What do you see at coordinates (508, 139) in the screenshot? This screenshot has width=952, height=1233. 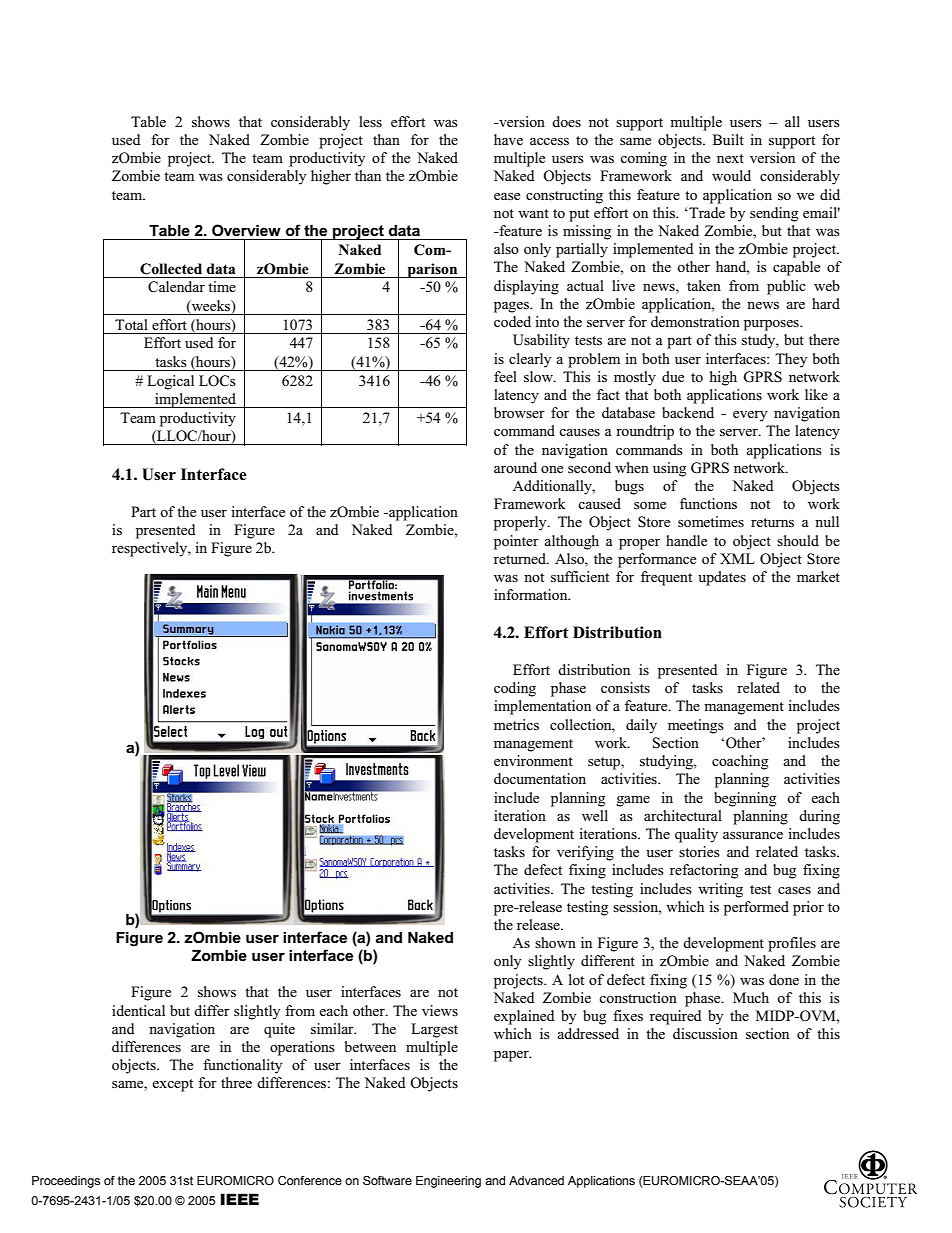 I see `have` at bounding box center [508, 139].
